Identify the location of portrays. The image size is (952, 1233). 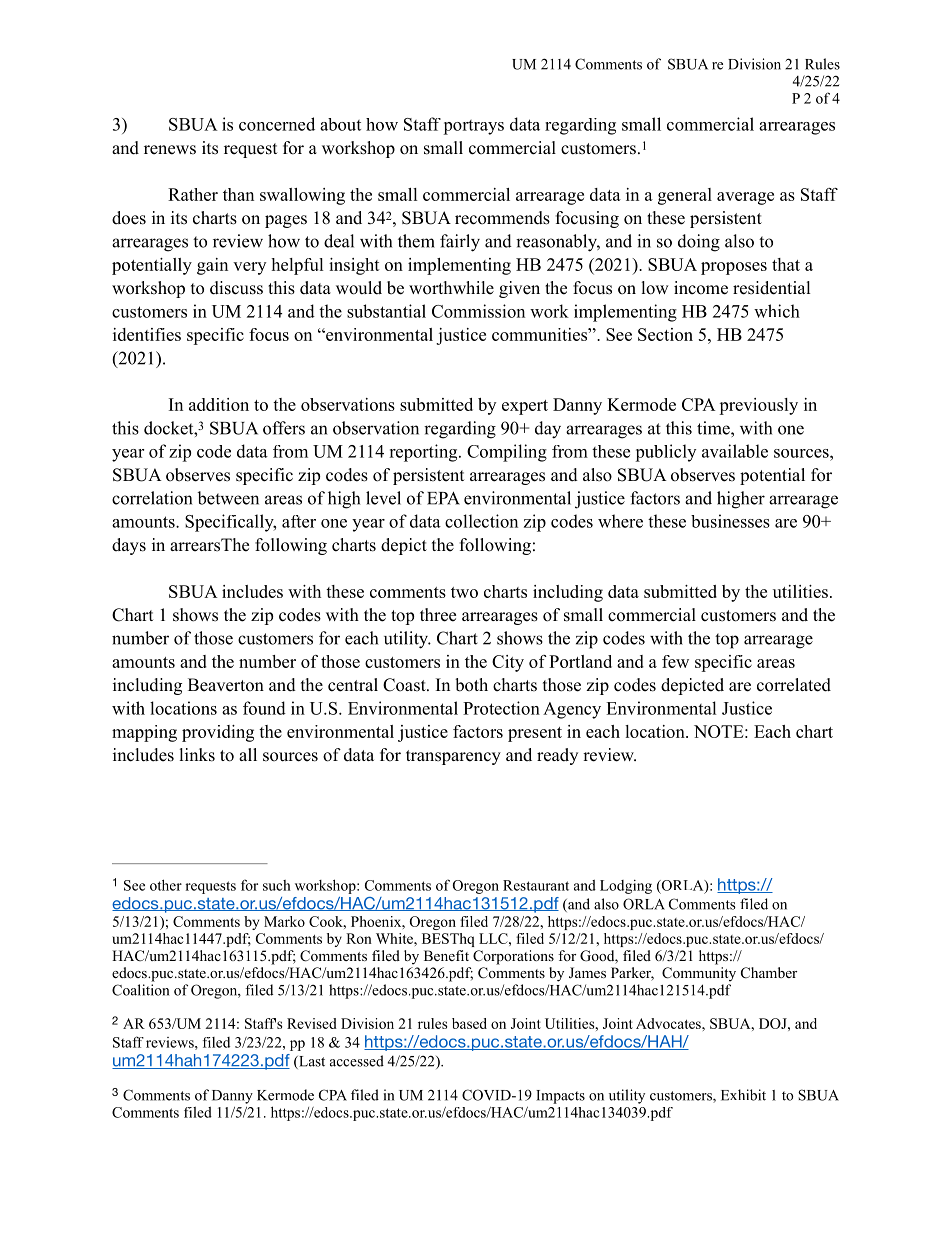
(473, 127).
